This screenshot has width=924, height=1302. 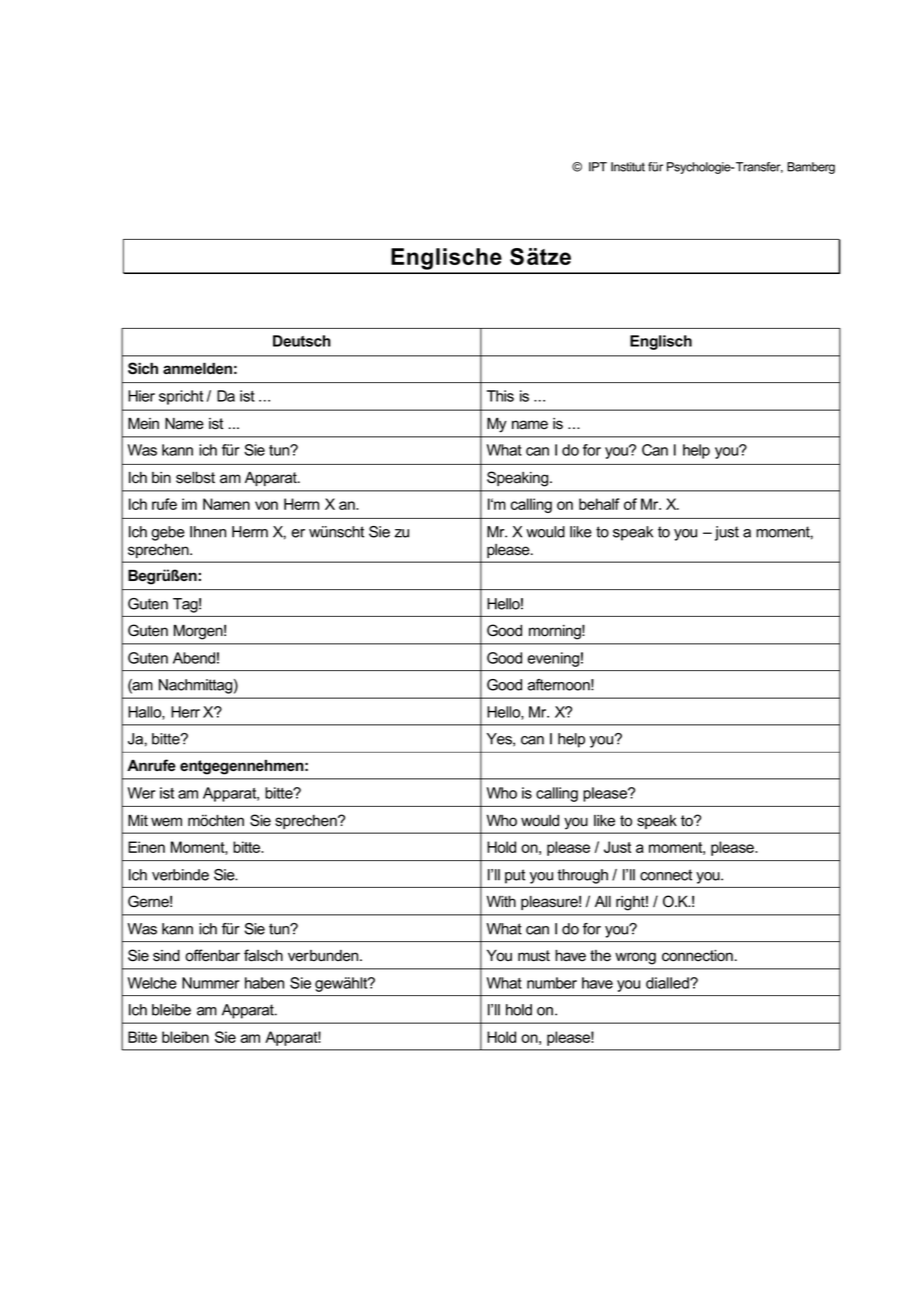 I want to click on Bamberg, so click(x=811, y=168).
